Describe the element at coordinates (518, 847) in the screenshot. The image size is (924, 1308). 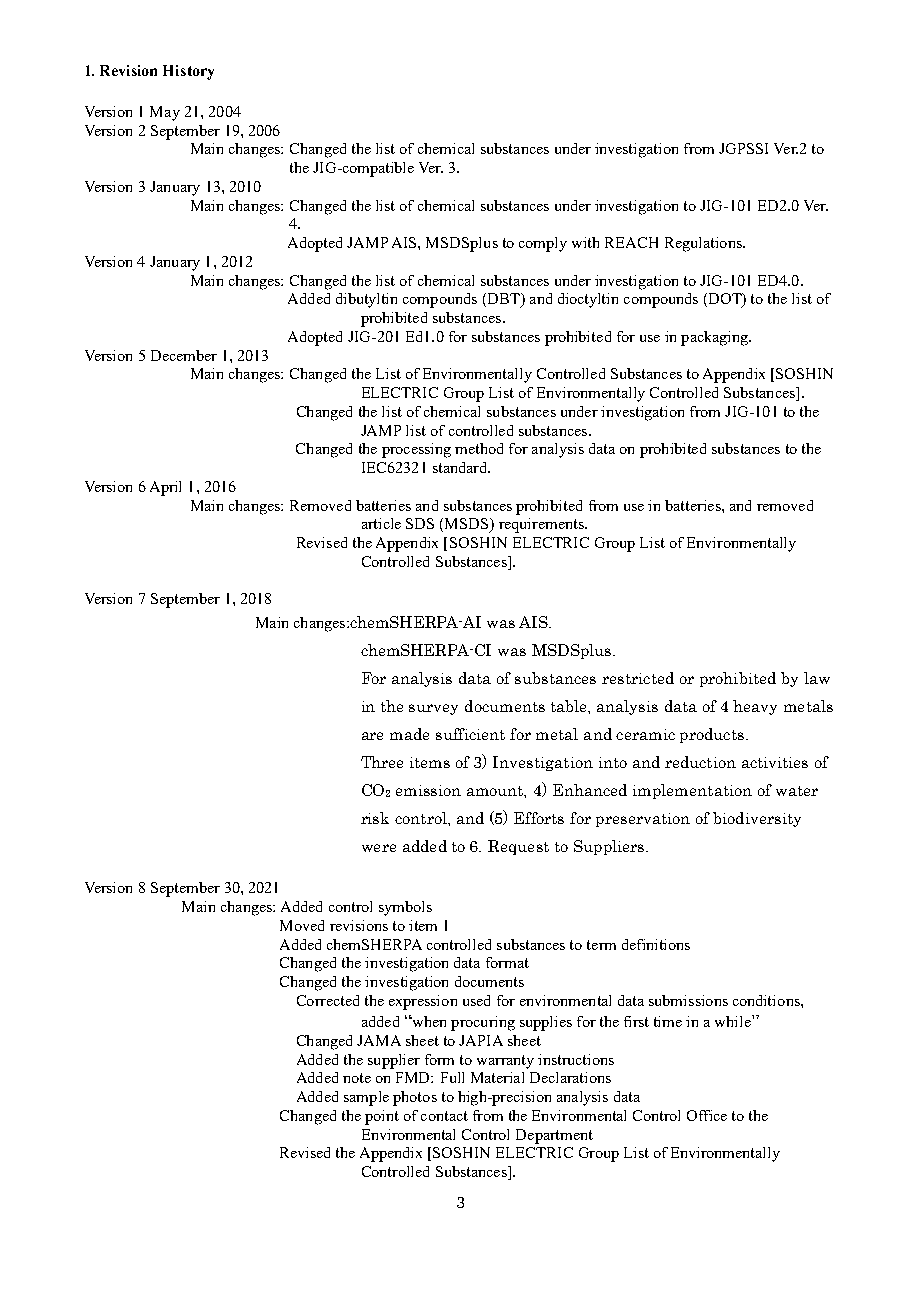
I see `Request` at that location.
